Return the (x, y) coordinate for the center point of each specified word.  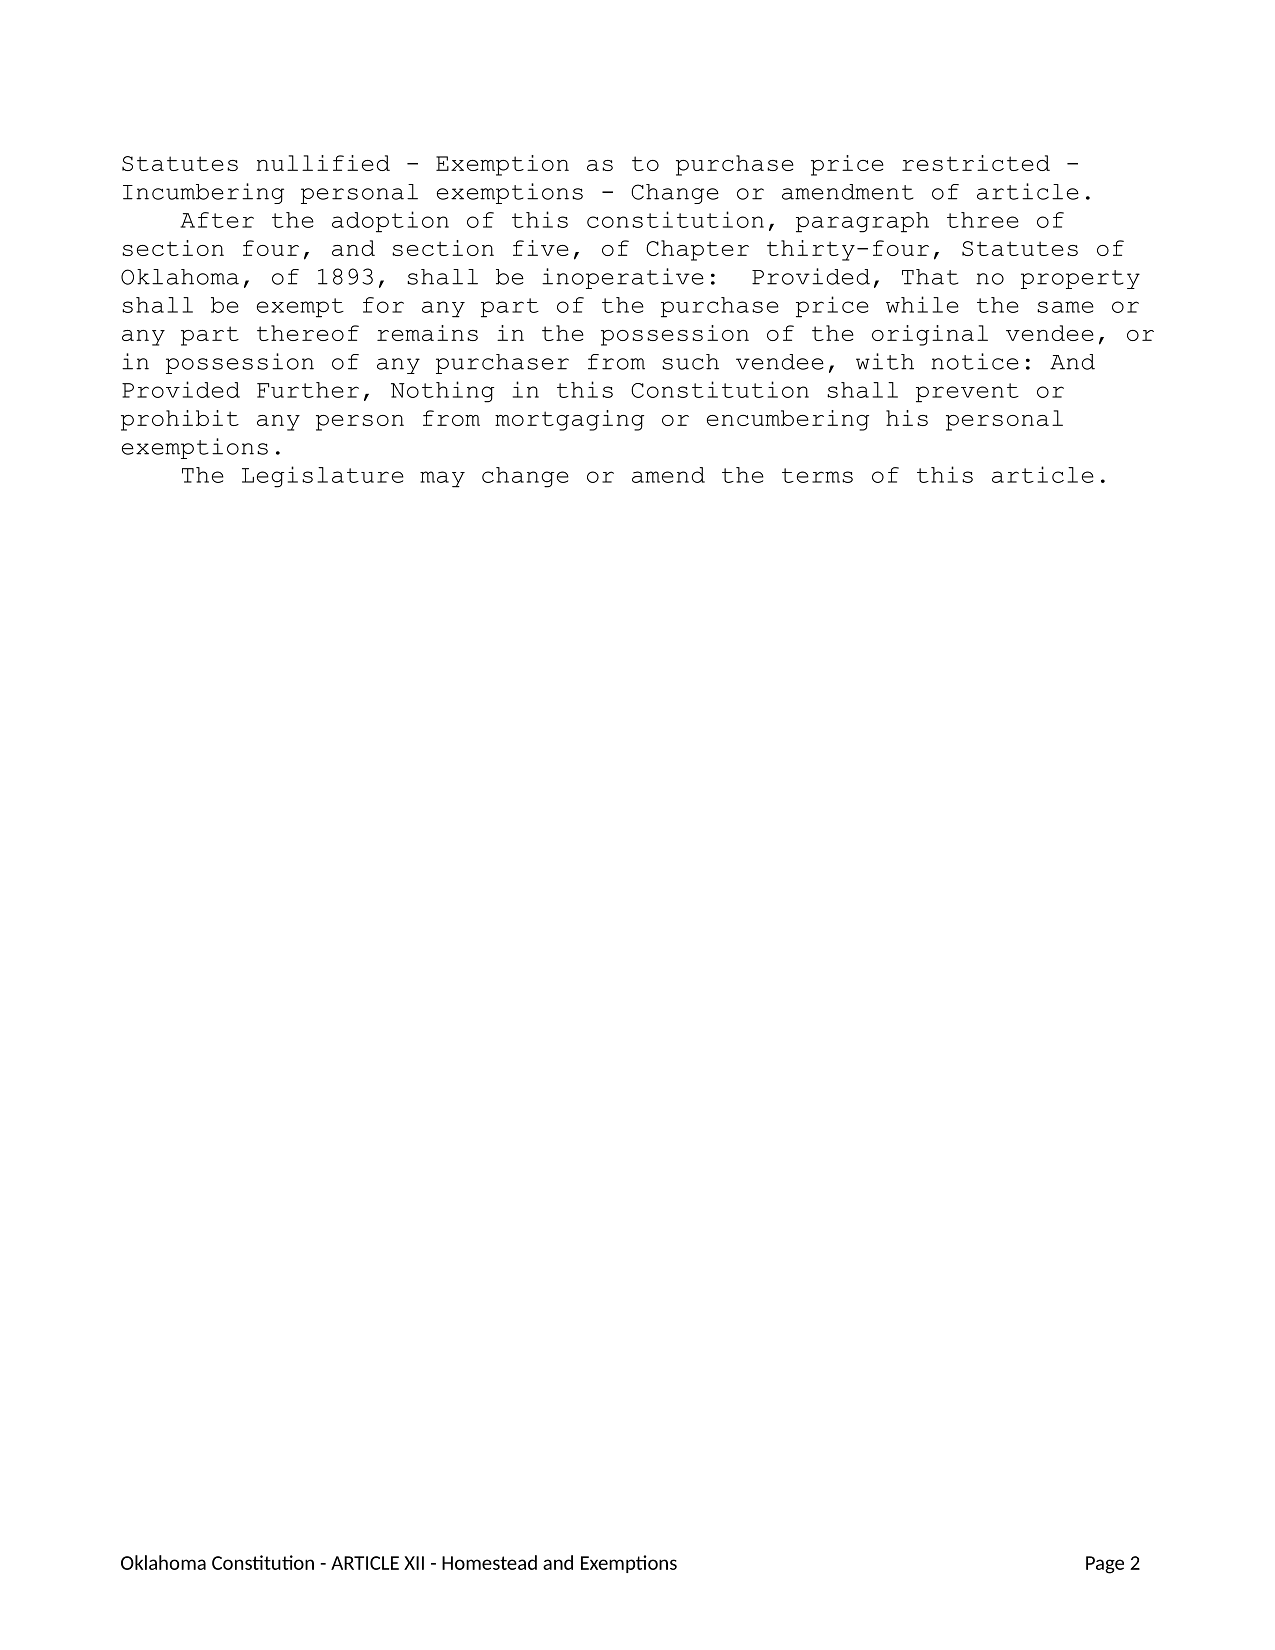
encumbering (788, 420)
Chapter (697, 250)
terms (817, 475)
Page (1105, 1565)
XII (414, 1563)
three (983, 220)
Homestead (489, 1562)
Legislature (323, 477)
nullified (323, 163)
